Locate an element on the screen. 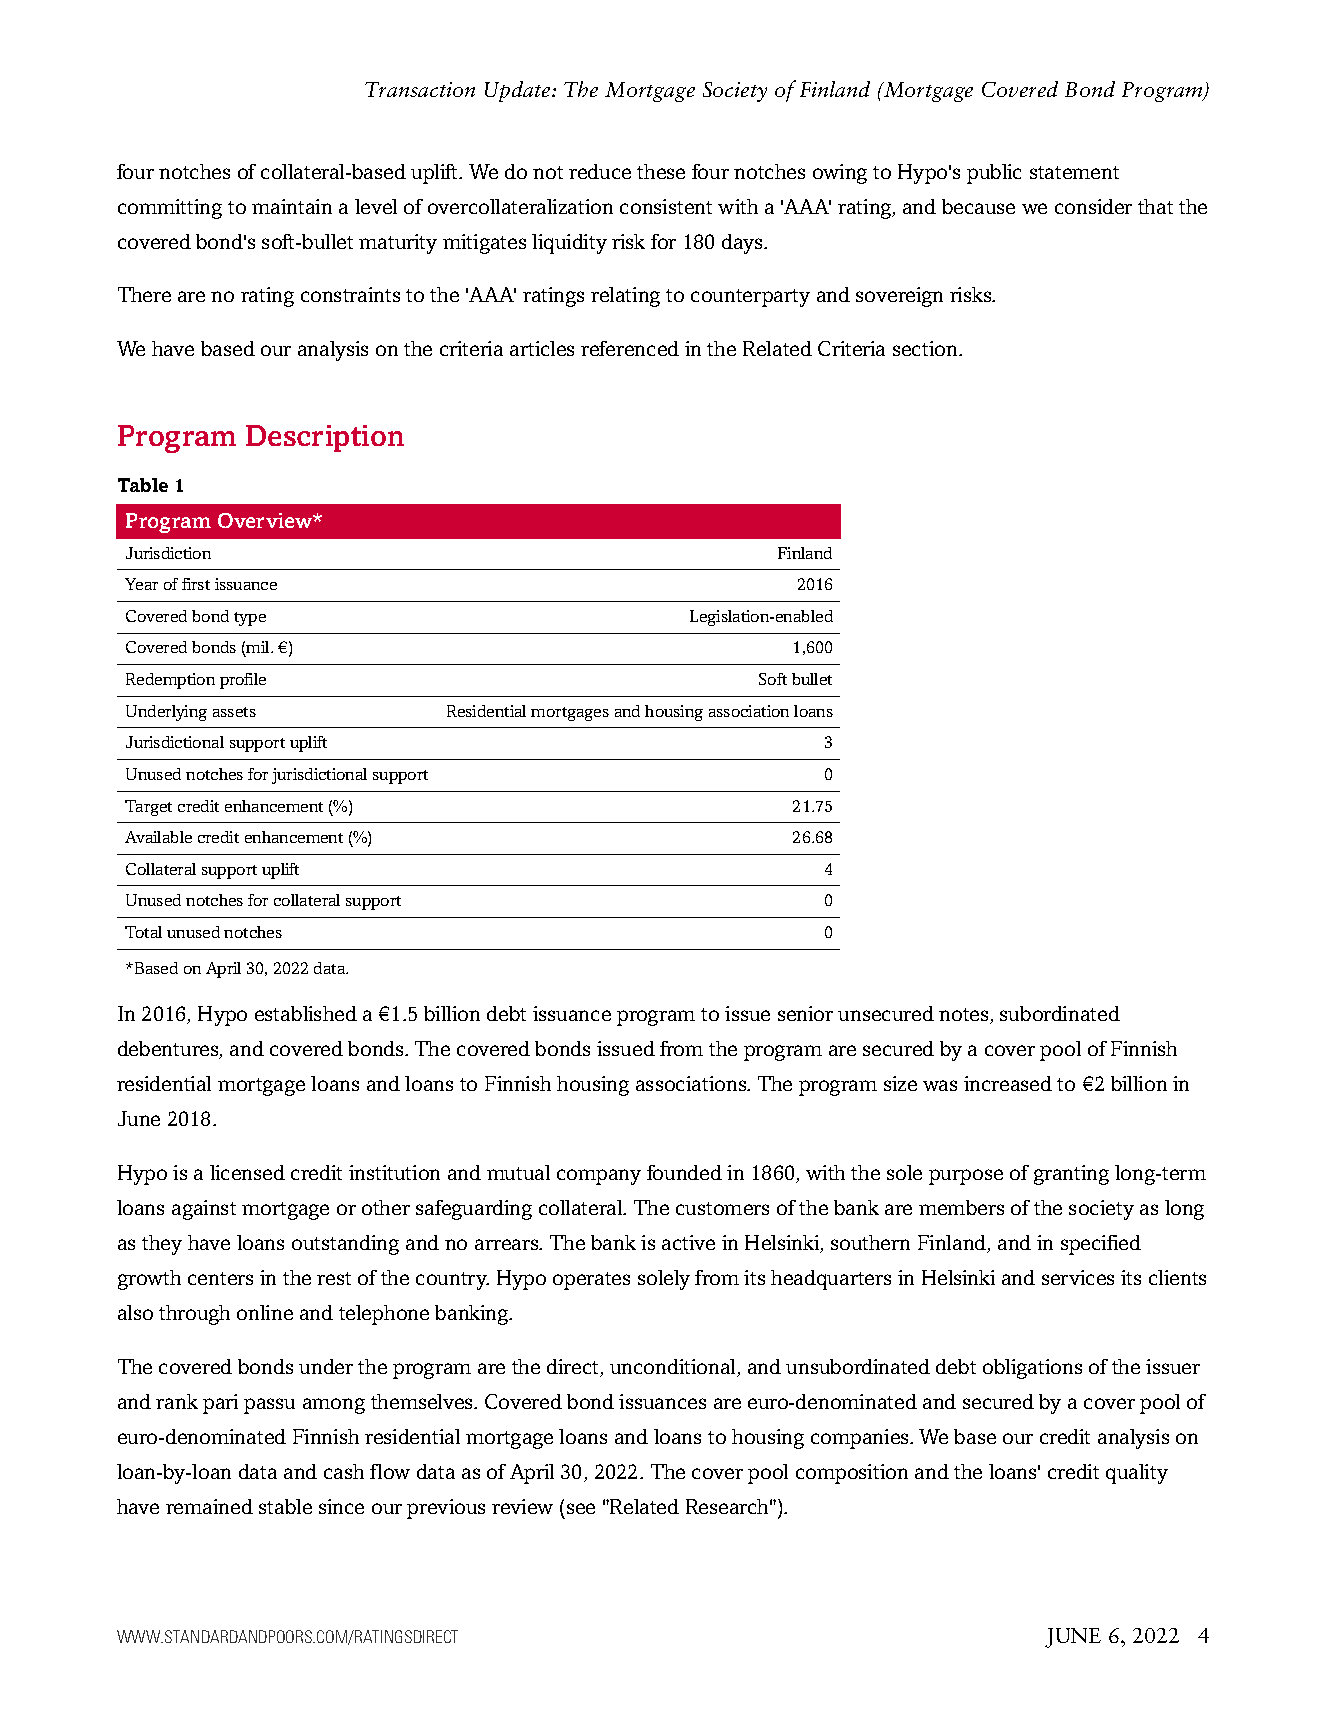  Target is located at coordinates (148, 808).
